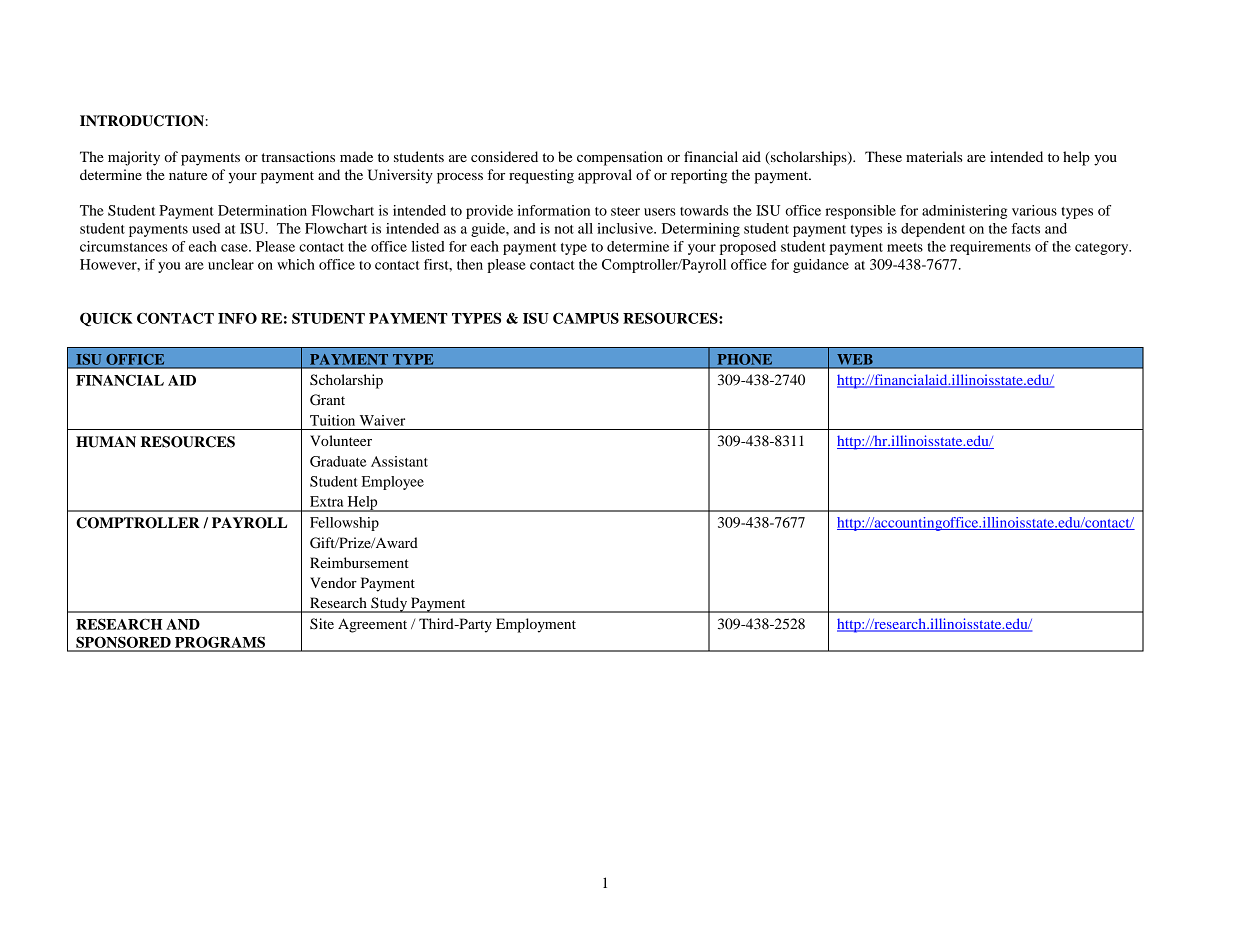 The height and width of the screenshot is (952, 1233). Describe the element at coordinates (143, 121) in the screenshot. I see `INTRODUCTION` at that location.
